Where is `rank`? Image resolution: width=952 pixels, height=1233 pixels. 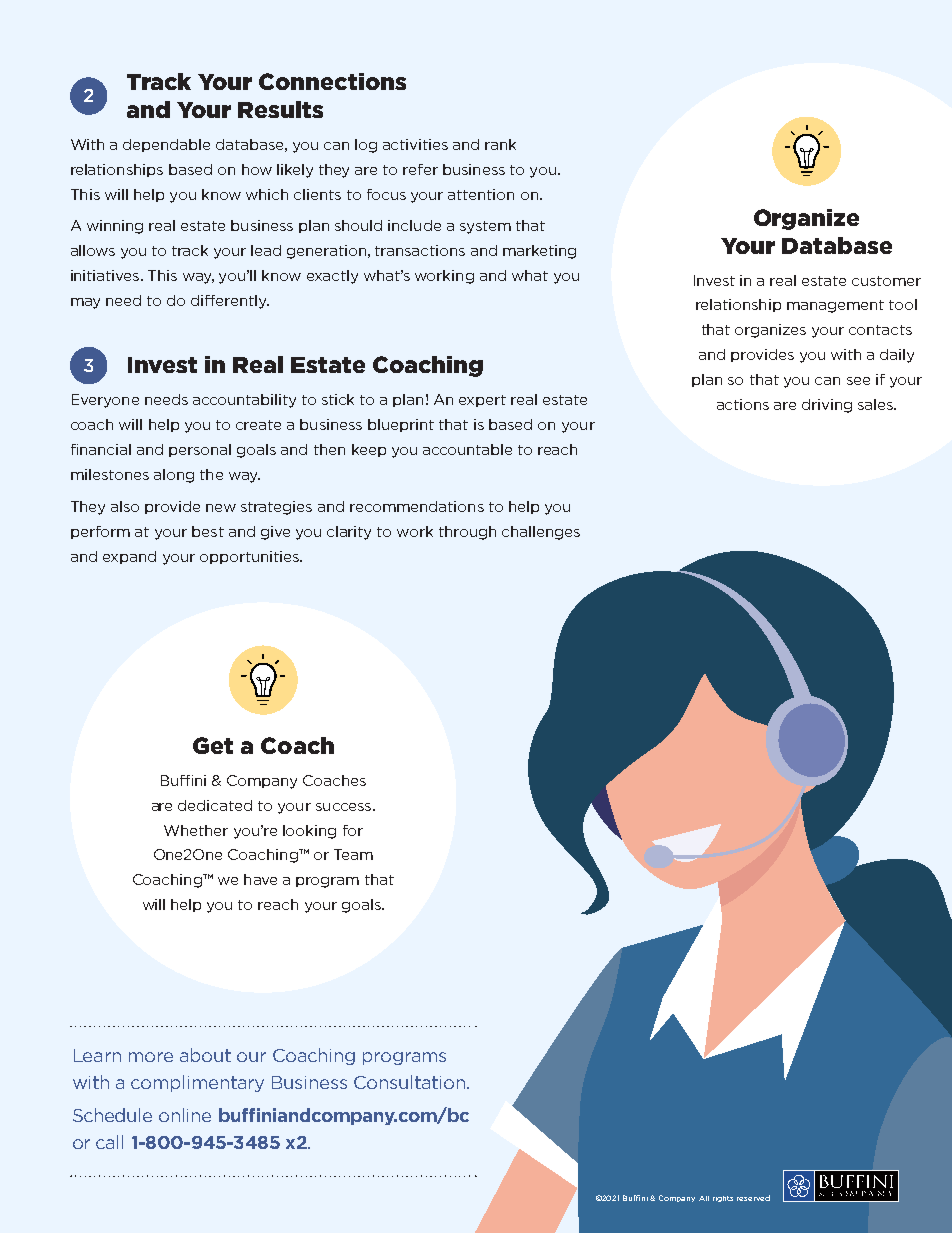 rank is located at coordinates (500, 144).
